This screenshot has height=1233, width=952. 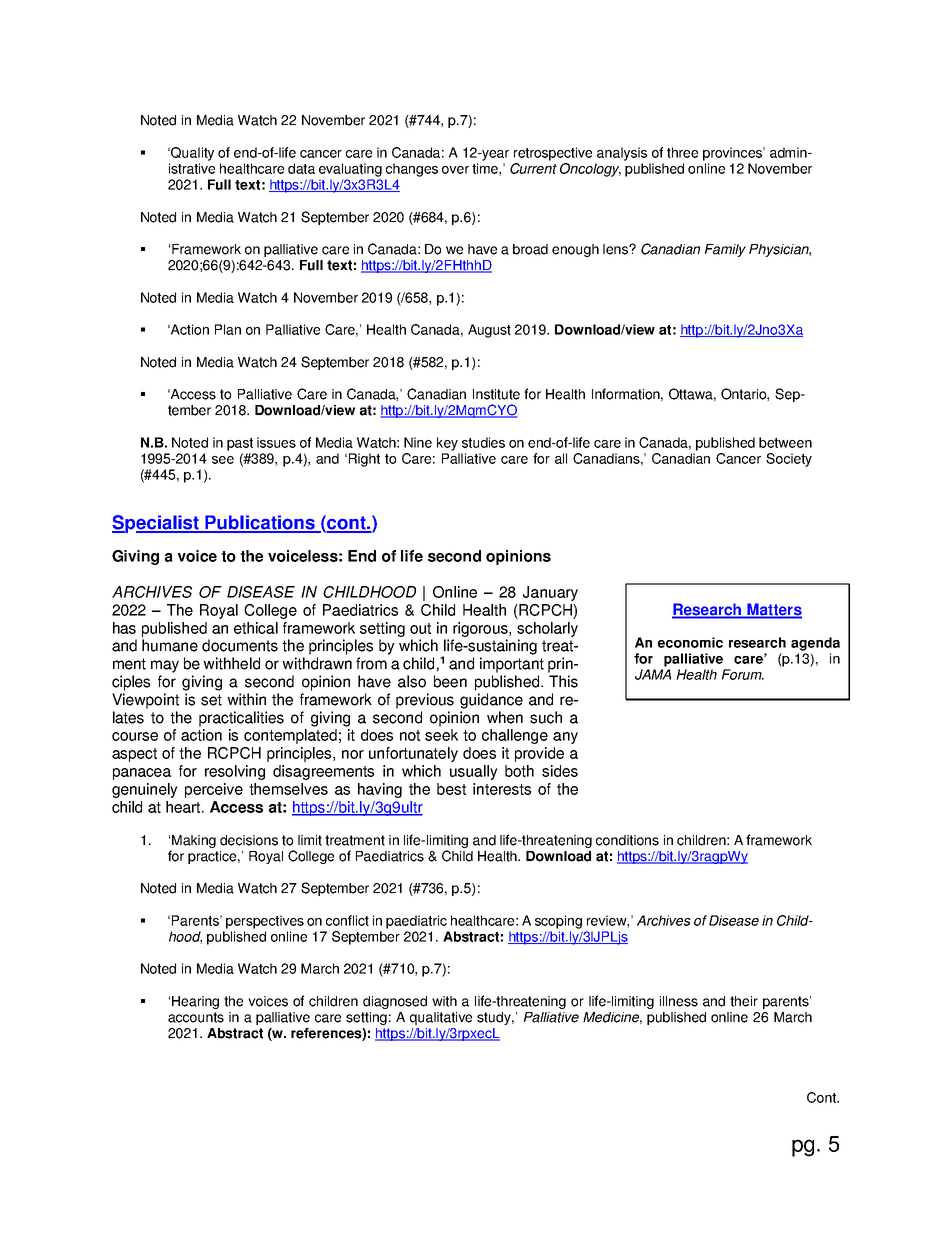 What do you see at coordinates (455, 170) in the screenshot?
I see `over` at bounding box center [455, 170].
